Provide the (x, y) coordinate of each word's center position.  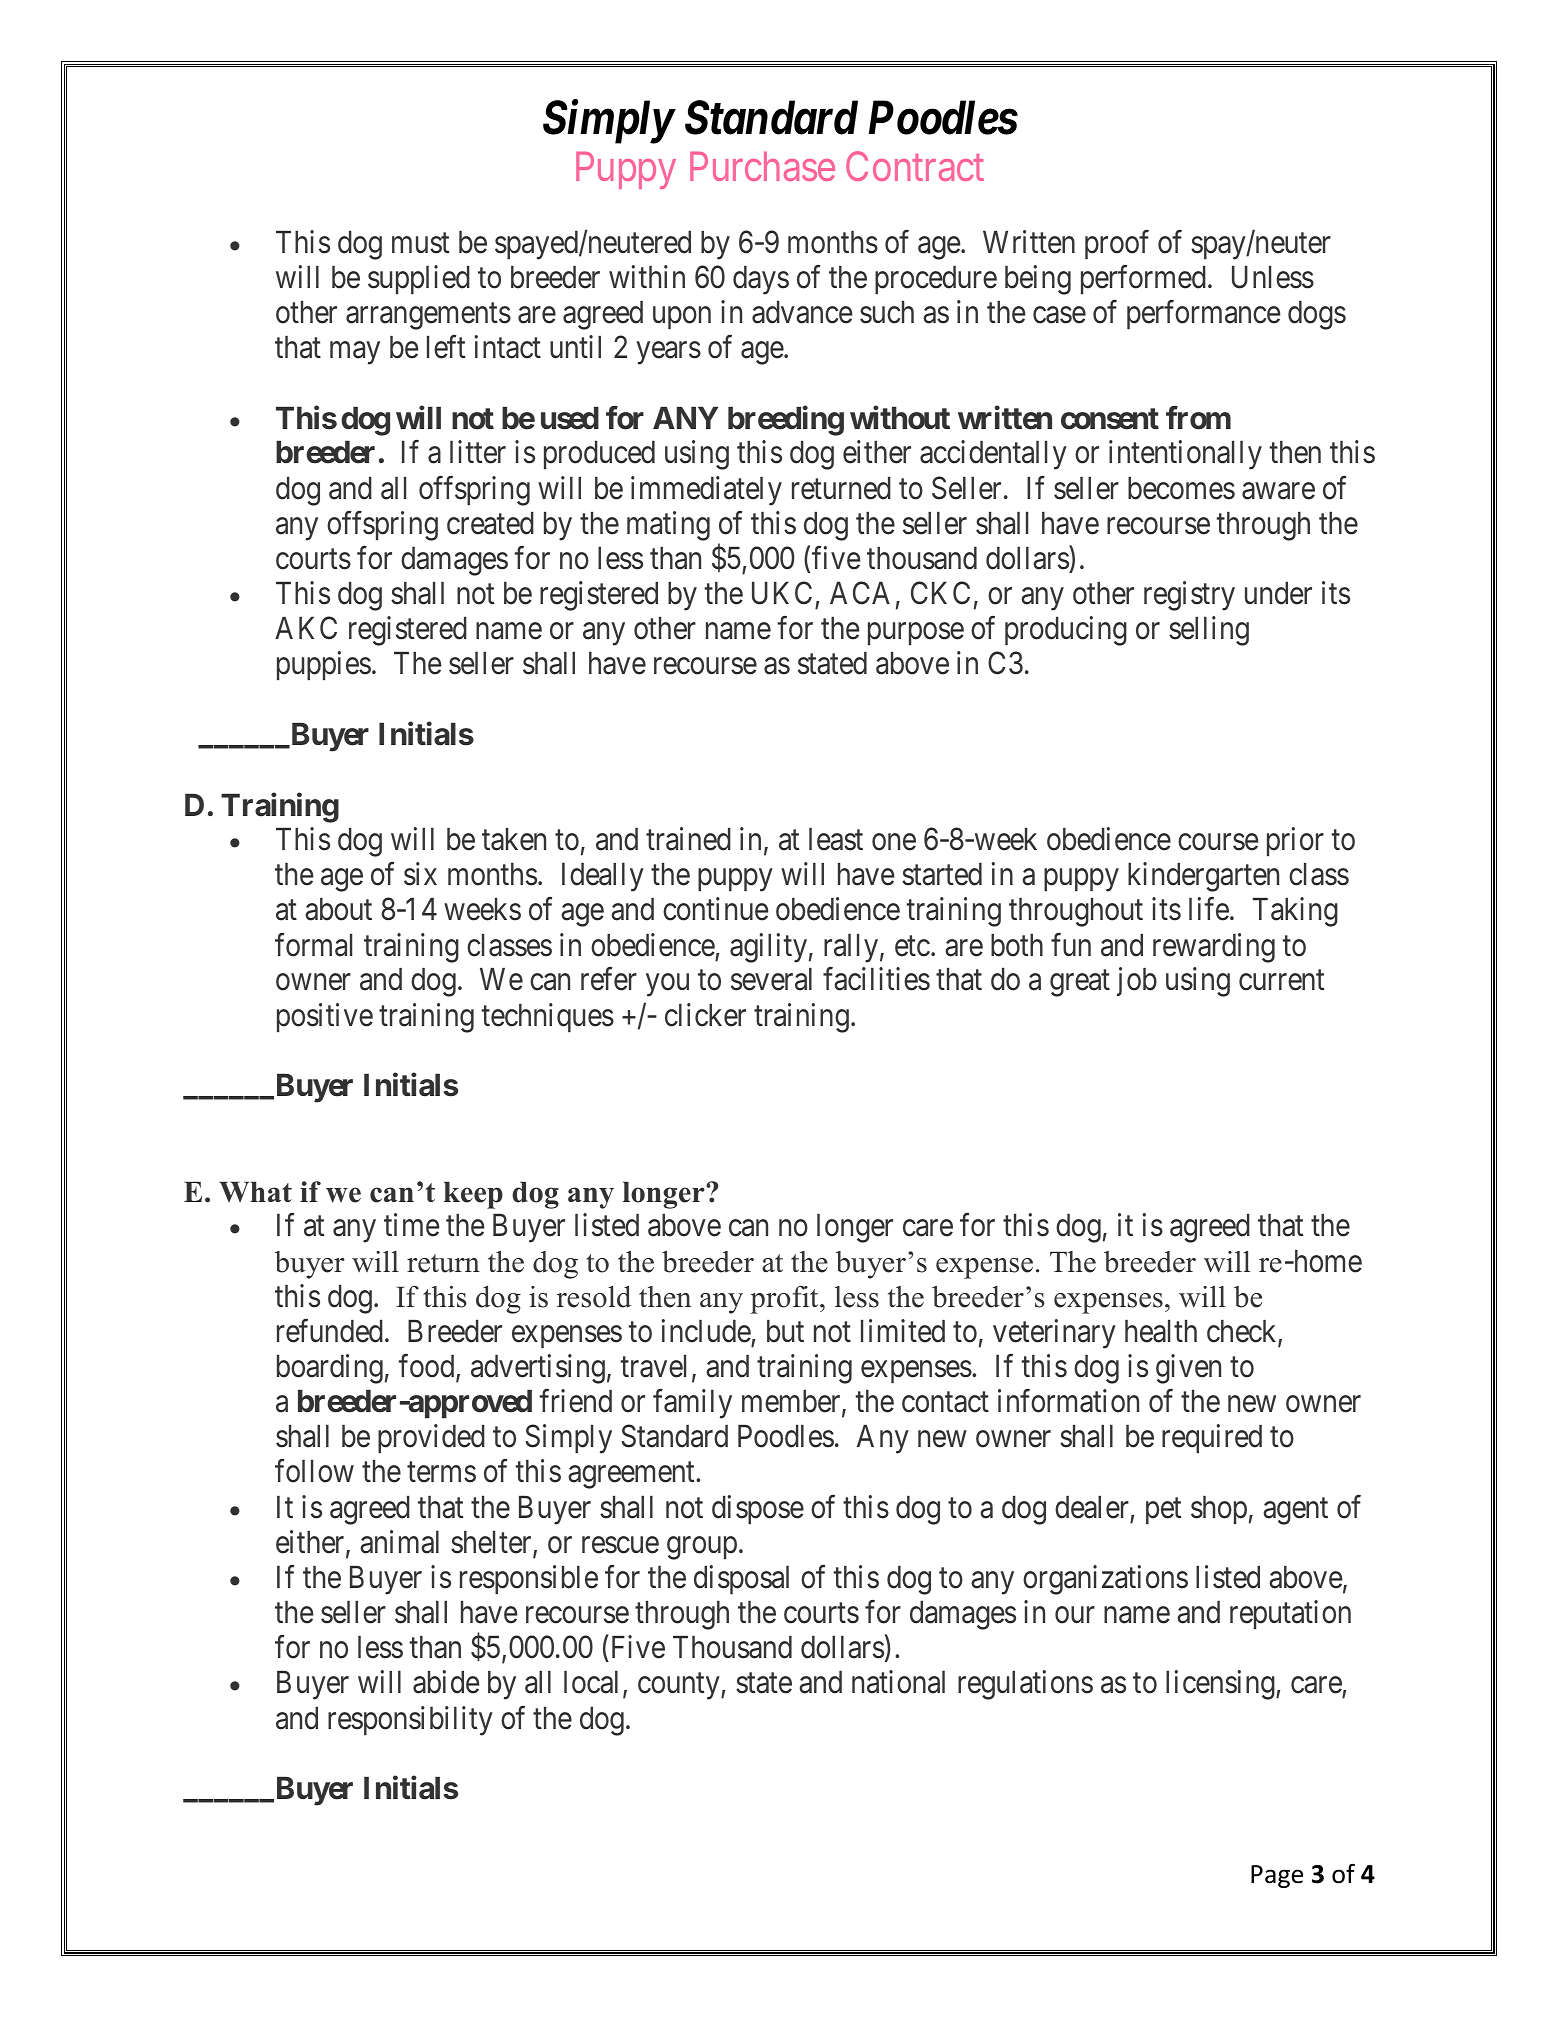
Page (1277, 1876)
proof (1117, 244)
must (420, 243)
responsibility (410, 1721)
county (680, 1687)
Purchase (762, 166)
